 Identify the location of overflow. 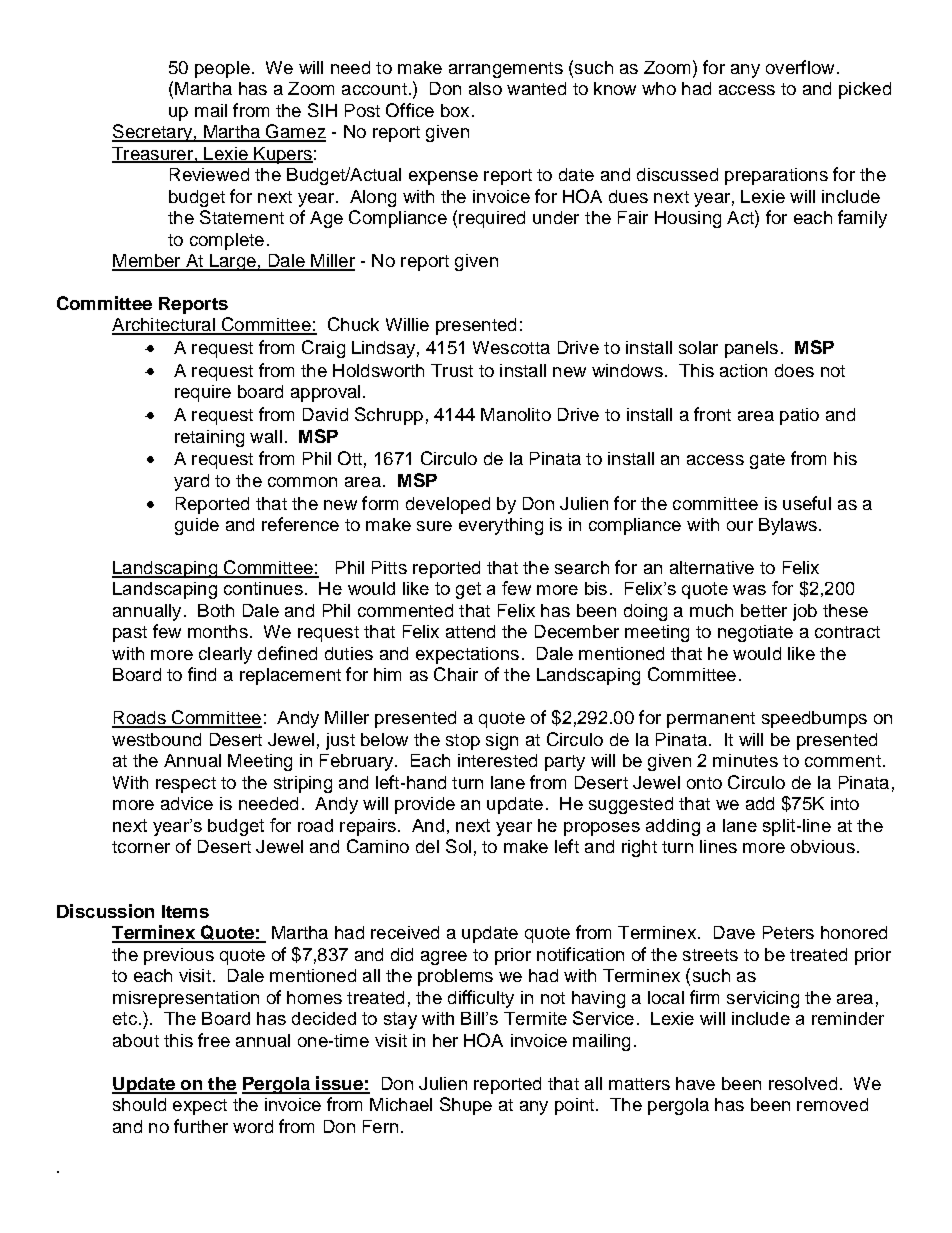
(800, 67).
